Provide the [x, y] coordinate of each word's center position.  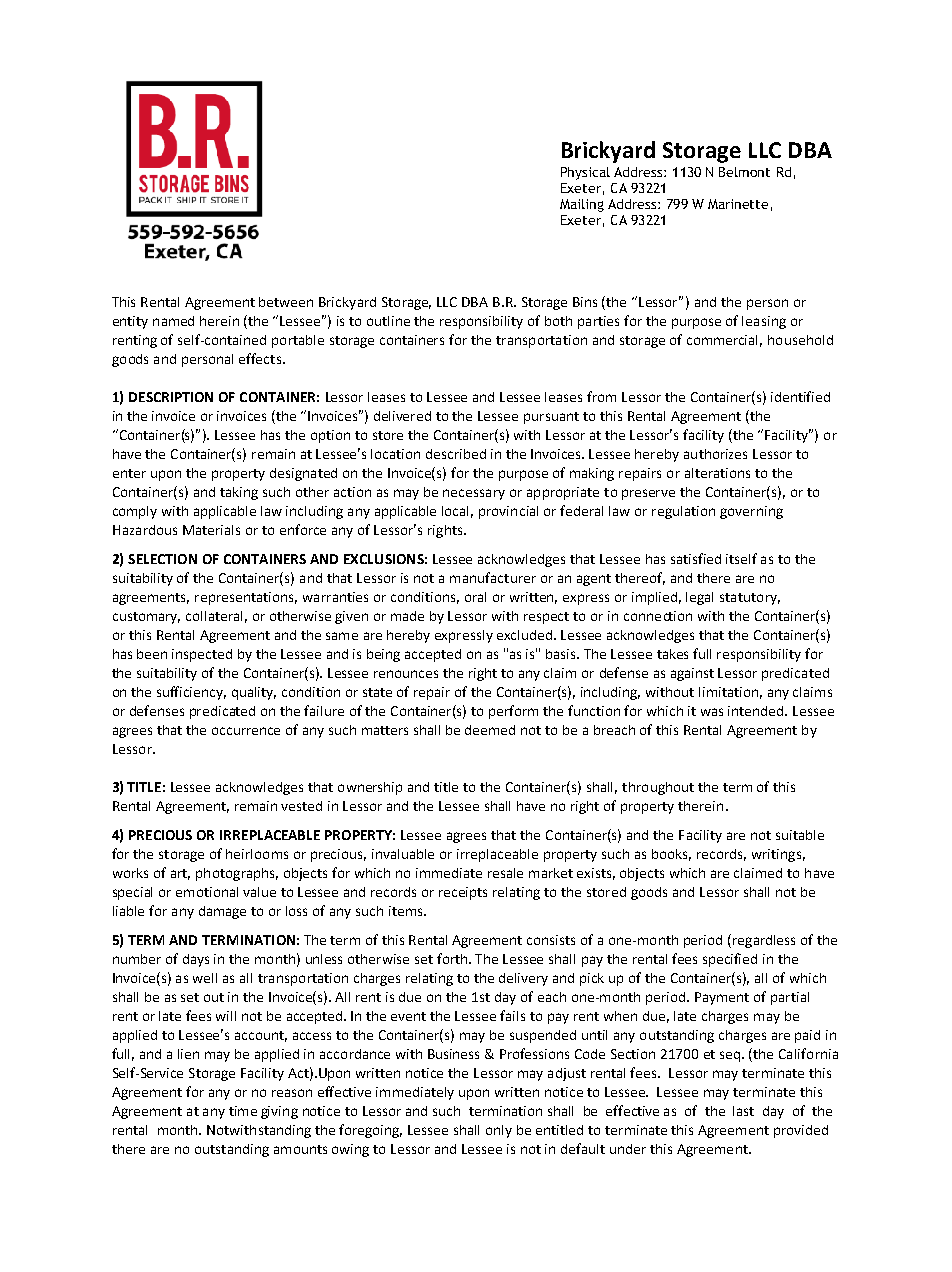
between [286, 302]
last [743, 1111]
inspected [202, 655]
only [499, 1131]
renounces [406, 674]
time [243, 1111]
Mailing [582, 205]
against [692, 674]
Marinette [738, 204]
